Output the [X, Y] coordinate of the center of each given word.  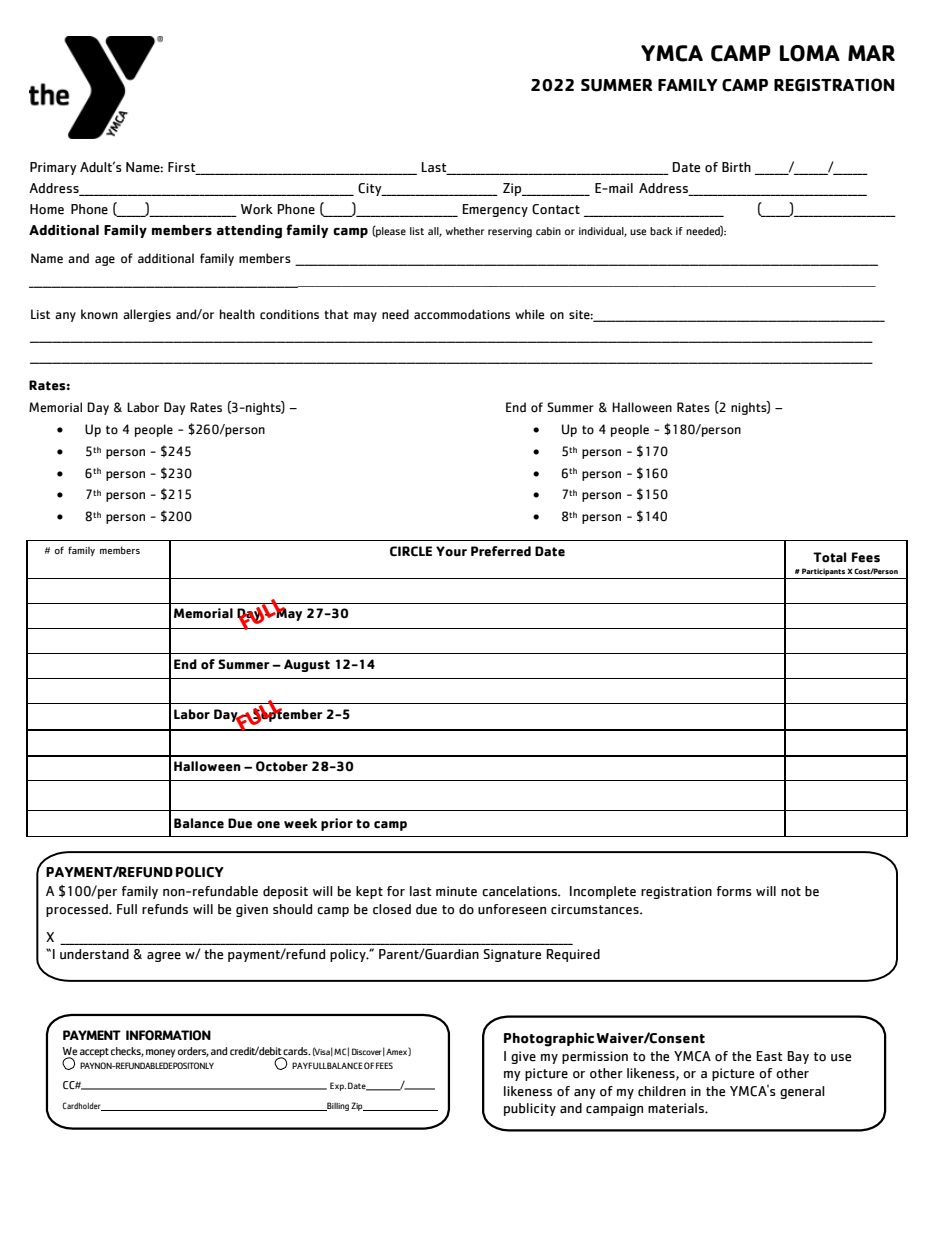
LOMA [810, 53]
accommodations [462, 314]
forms [734, 891]
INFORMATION [168, 1035]
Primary [53, 168]
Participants [823, 572]
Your [451, 551]
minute [456, 891]
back [661, 231]
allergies [147, 315]
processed [78, 910]
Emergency [495, 210]
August [307, 665]
